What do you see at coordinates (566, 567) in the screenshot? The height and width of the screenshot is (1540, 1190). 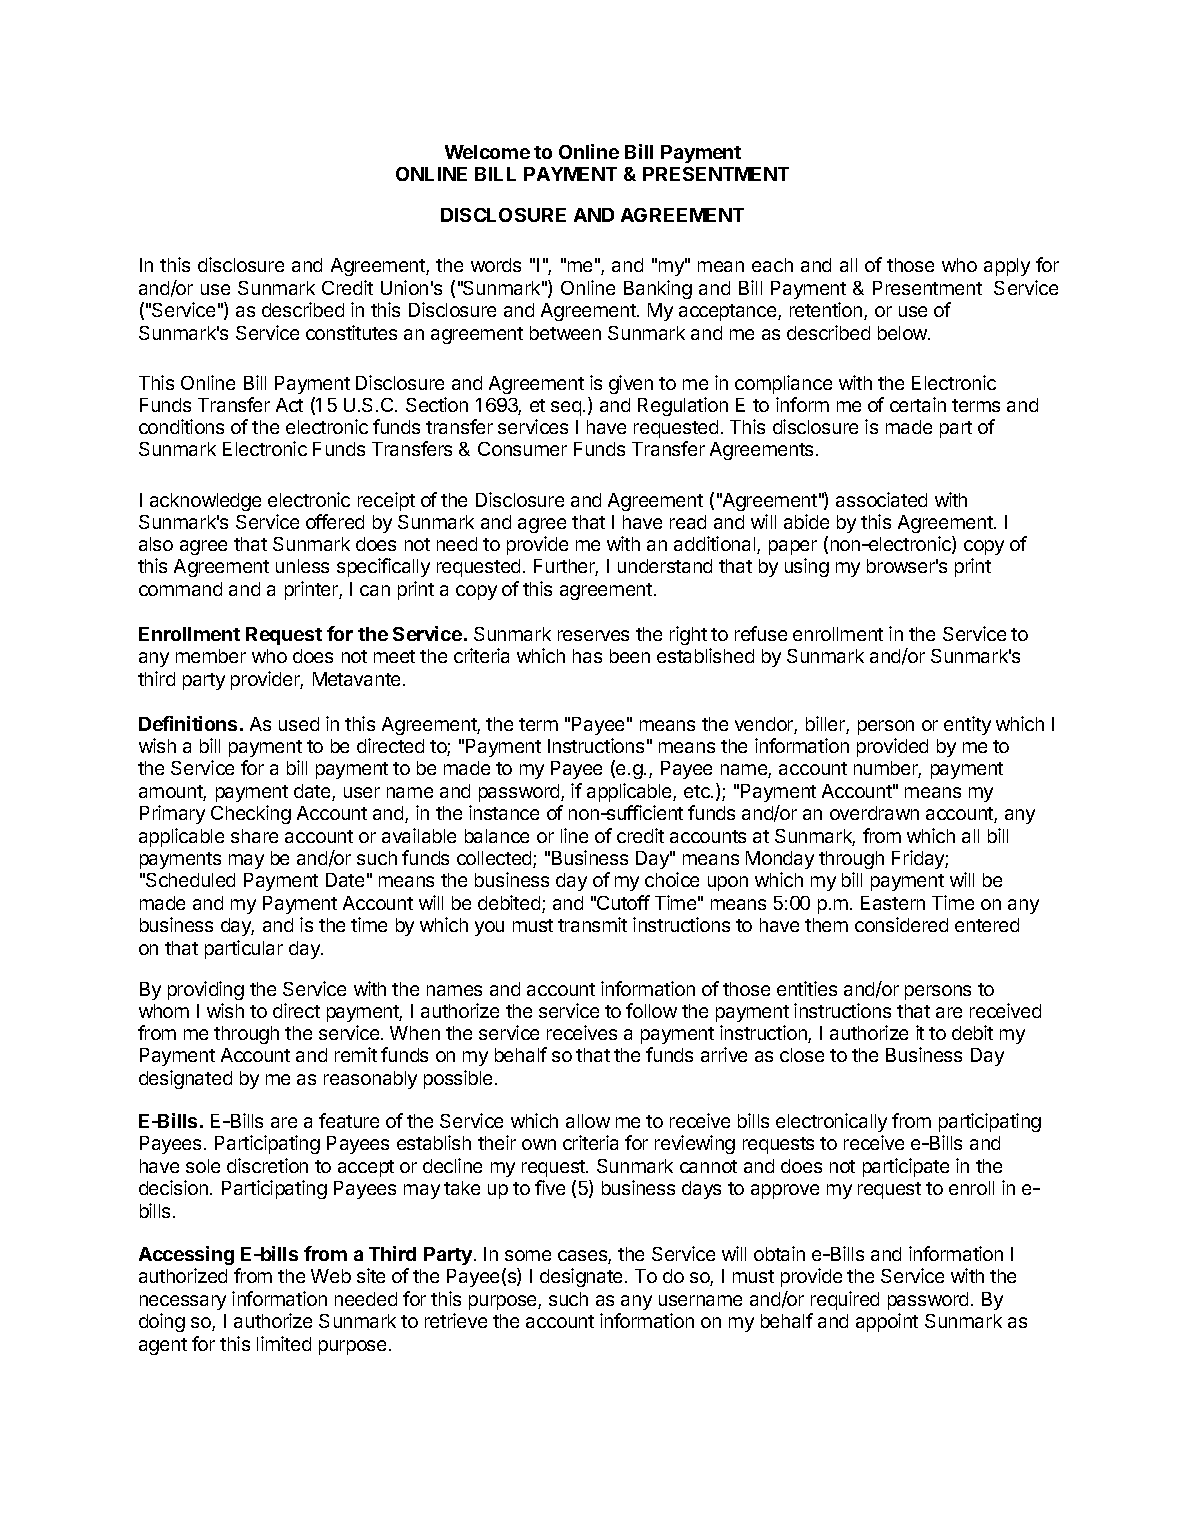 I see `Further` at bounding box center [566, 567].
